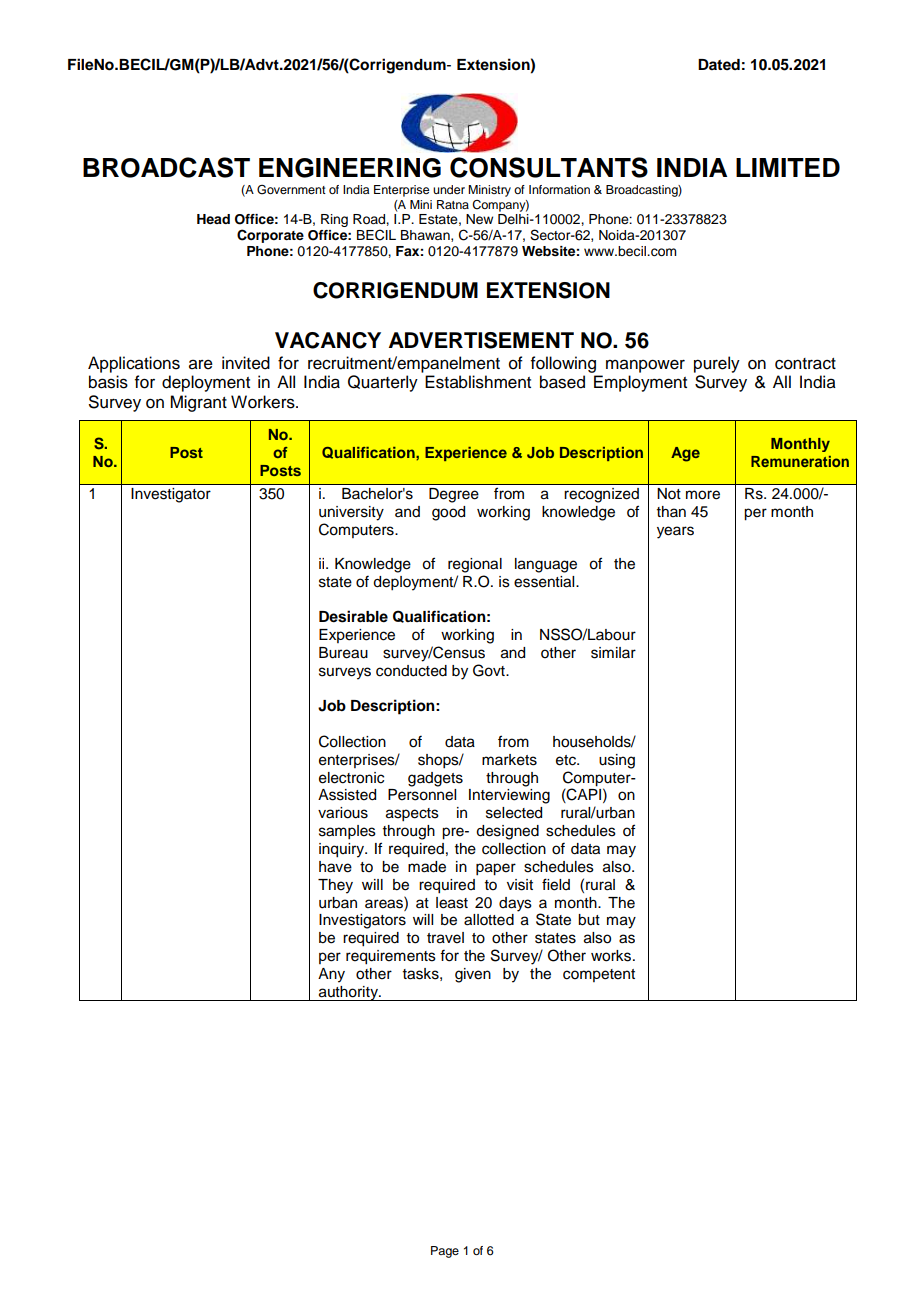  What do you see at coordinates (478, 382) in the screenshot?
I see `Establishment` at bounding box center [478, 382].
